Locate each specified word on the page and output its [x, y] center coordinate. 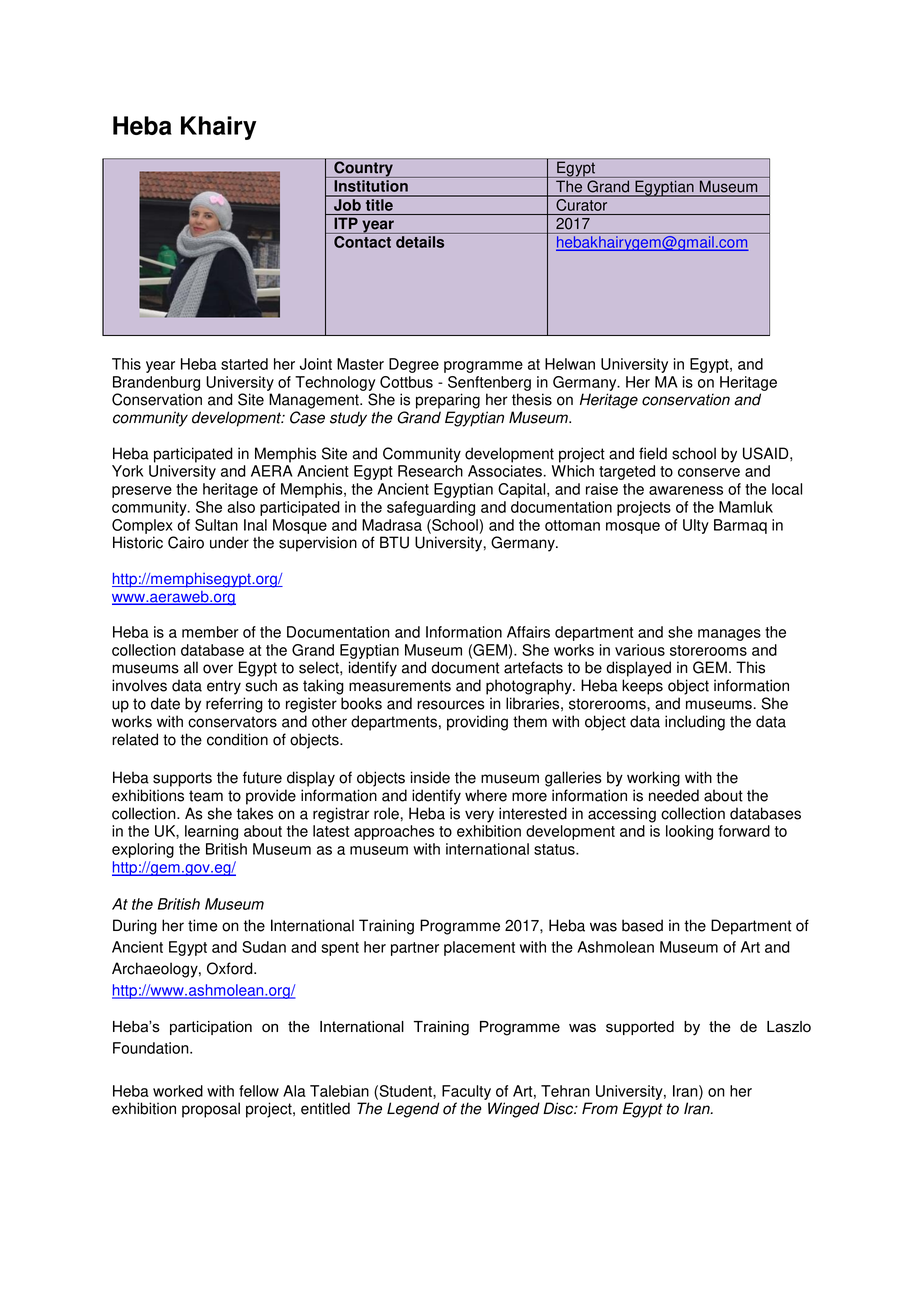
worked [178, 1091]
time [203, 925]
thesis [532, 399]
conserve [709, 472]
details [420, 242]
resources [451, 705]
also [241, 507]
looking [689, 832]
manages [729, 635]
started [244, 364]
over [218, 669]
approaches [394, 832]
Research [430, 471]
